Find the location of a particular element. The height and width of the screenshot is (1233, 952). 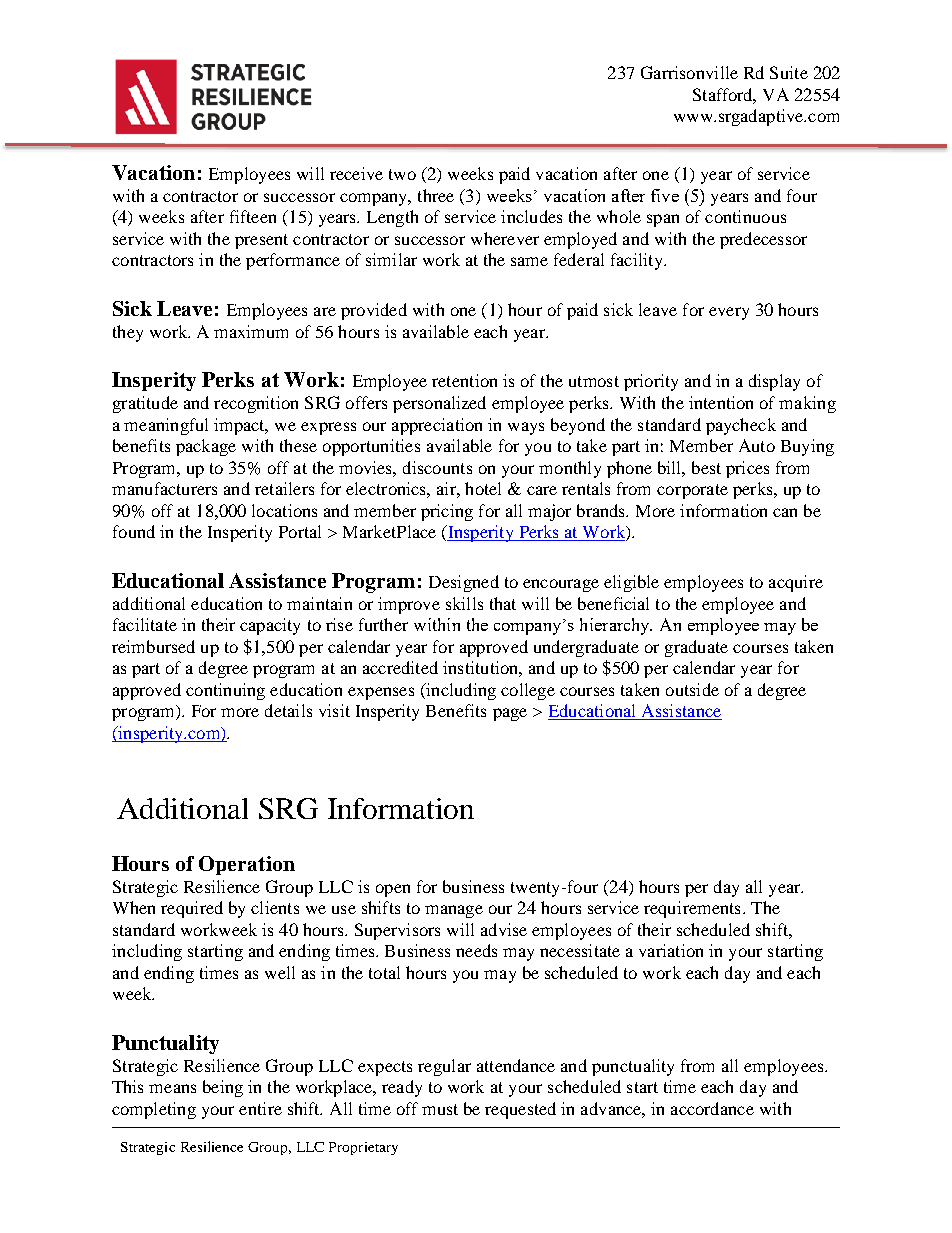

every is located at coordinates (729, 313).
